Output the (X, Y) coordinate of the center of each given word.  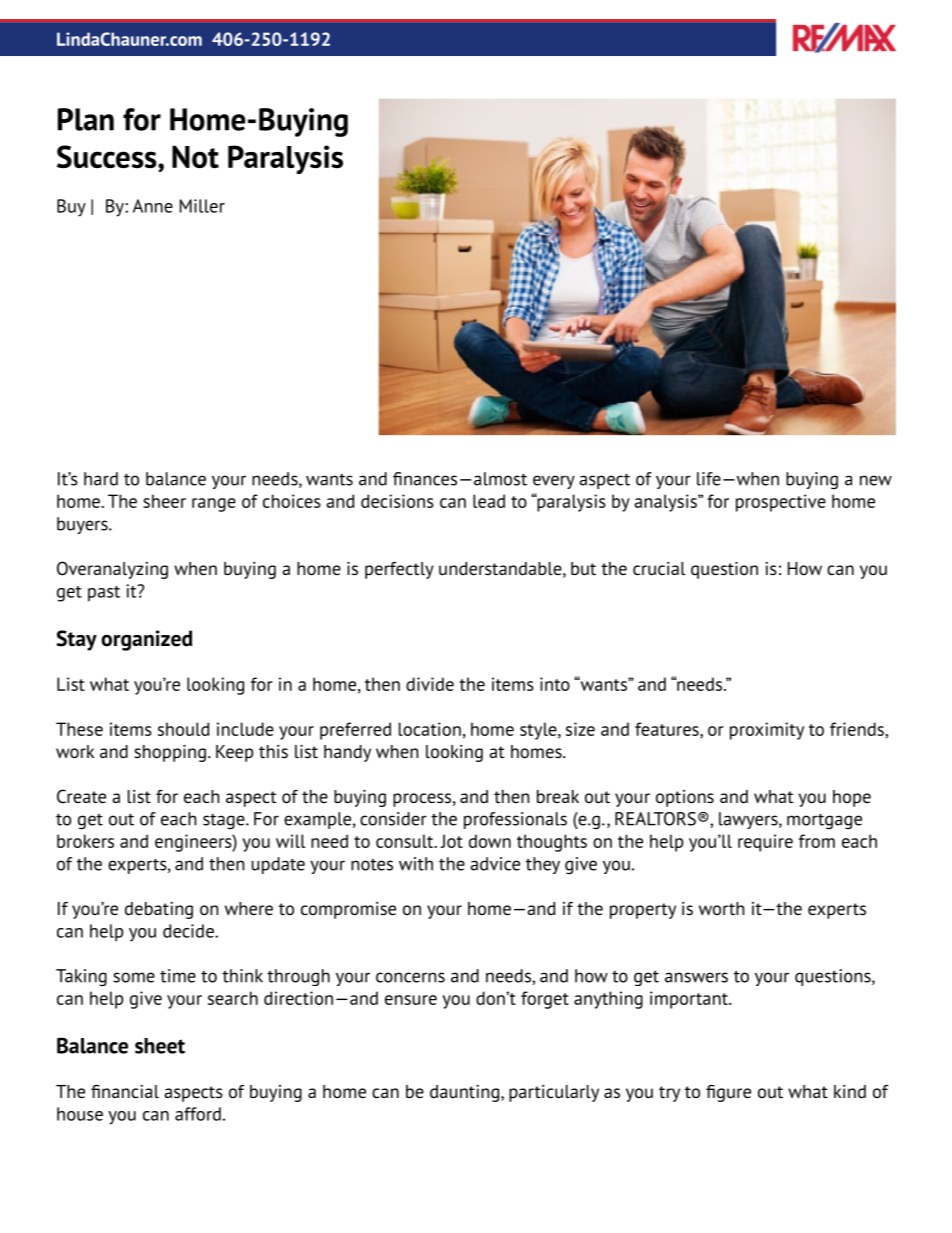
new (876, 480)
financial (125, 1092)
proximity (767, 731)
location (430, 729)
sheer (164, 501)
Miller (202, 206)
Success (108, 158)
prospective (781, 503)
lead (489, 501)
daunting (464, 1093)
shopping (170, 753)
